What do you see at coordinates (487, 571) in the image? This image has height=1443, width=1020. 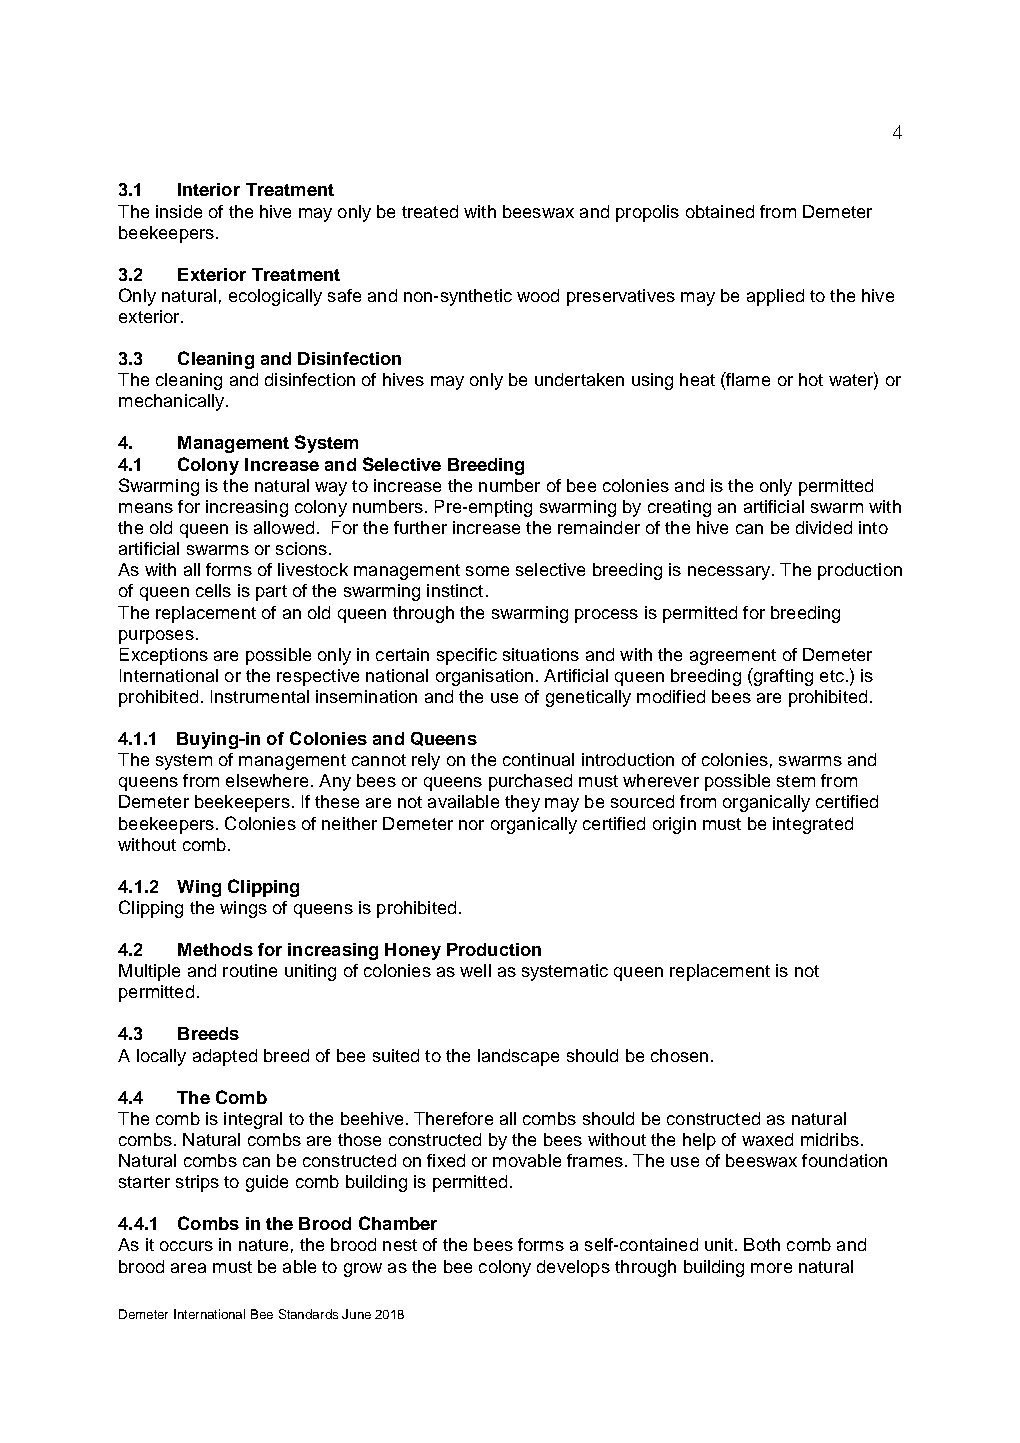 I see `some` at bounding box center [487, 571].
